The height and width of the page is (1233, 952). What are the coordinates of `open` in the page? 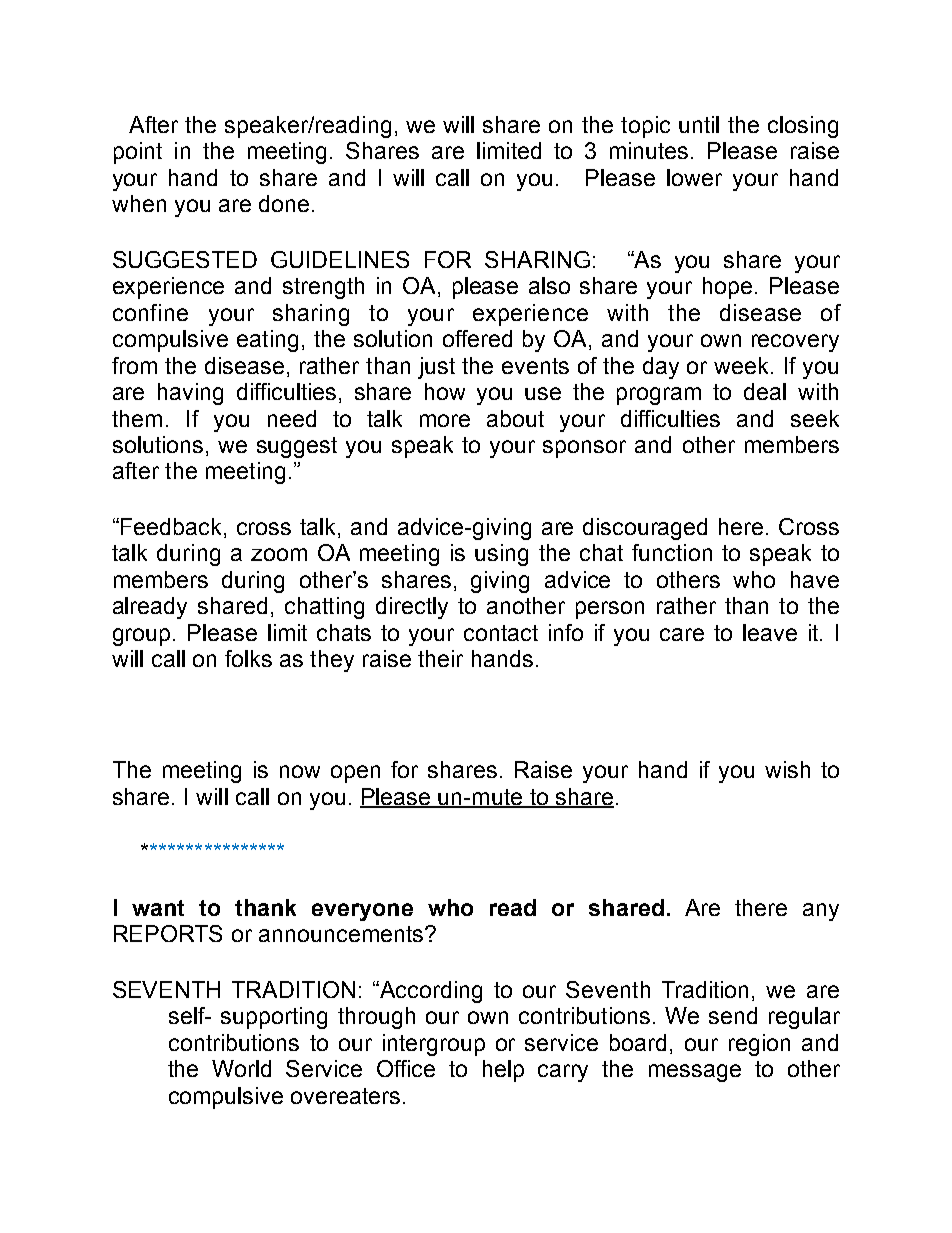 It's located at (355, 774).
